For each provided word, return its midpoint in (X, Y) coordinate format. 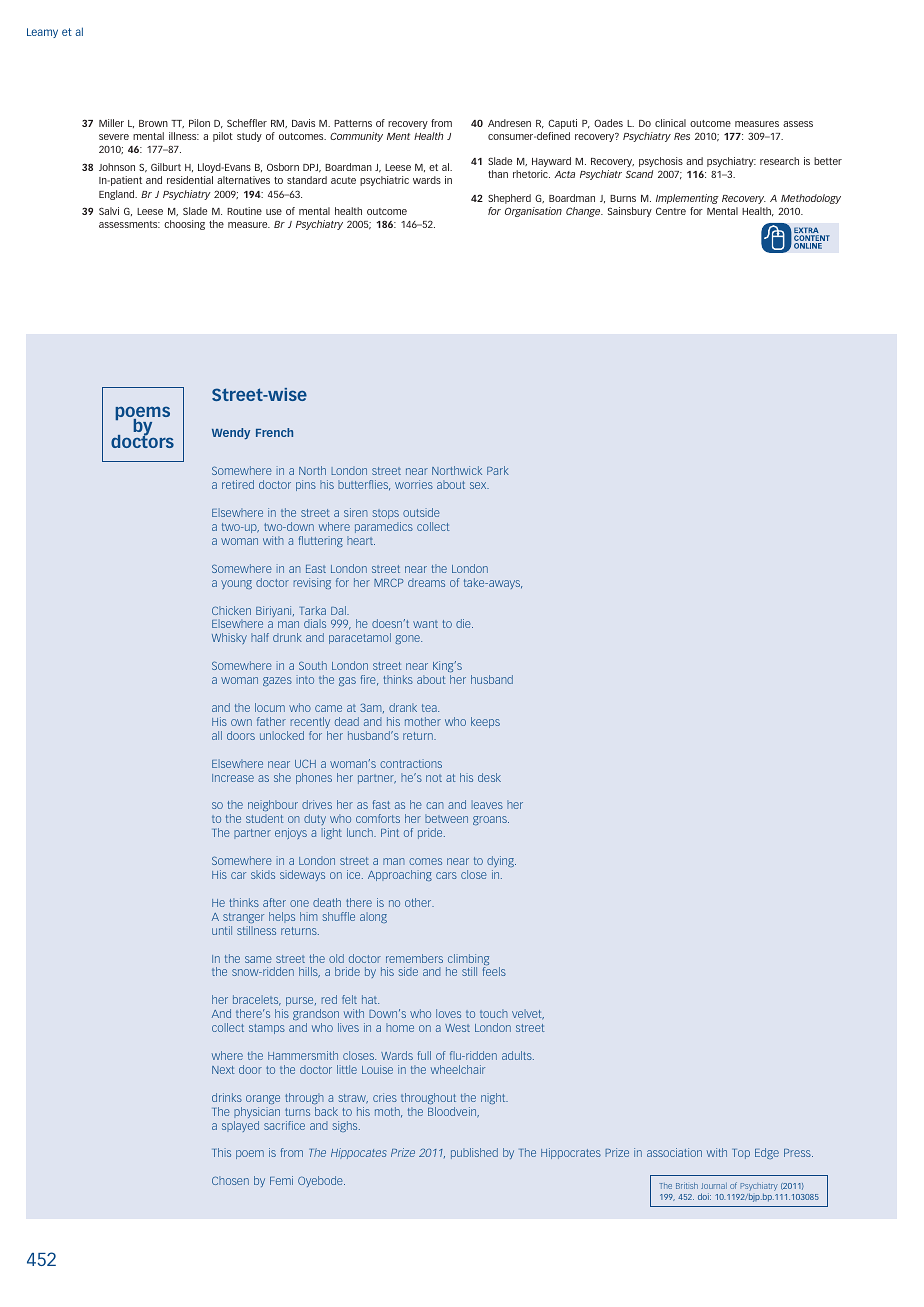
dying (501, 861)
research (779, 161)
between (446, 818)
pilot (223, 137)
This (221, 1152)
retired (238, 484)
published (474, 1153)
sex (479, 485)
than (498, 174)
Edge (767, 1153)
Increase (233, 778)
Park (498, 470)
